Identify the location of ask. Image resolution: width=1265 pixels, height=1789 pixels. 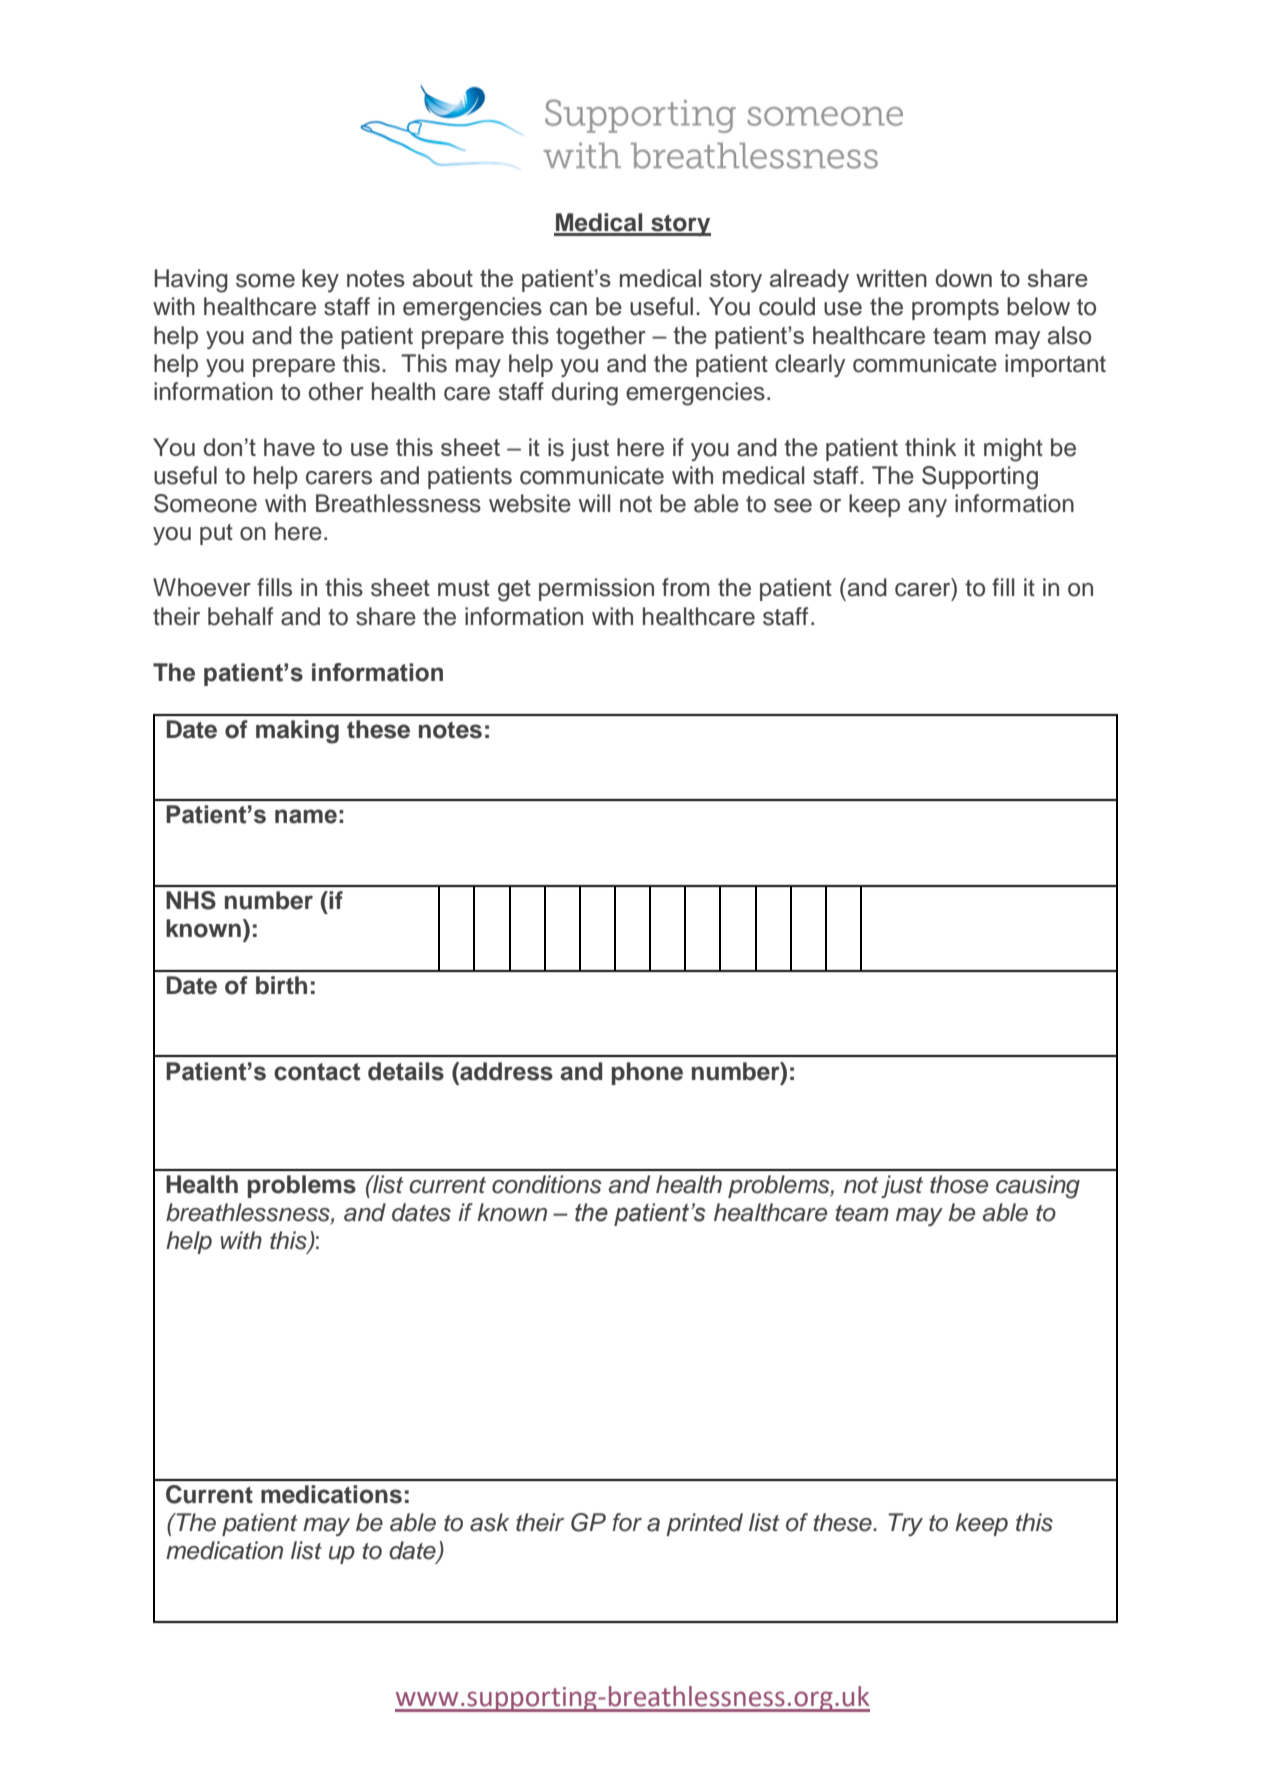
(490, 1522).
